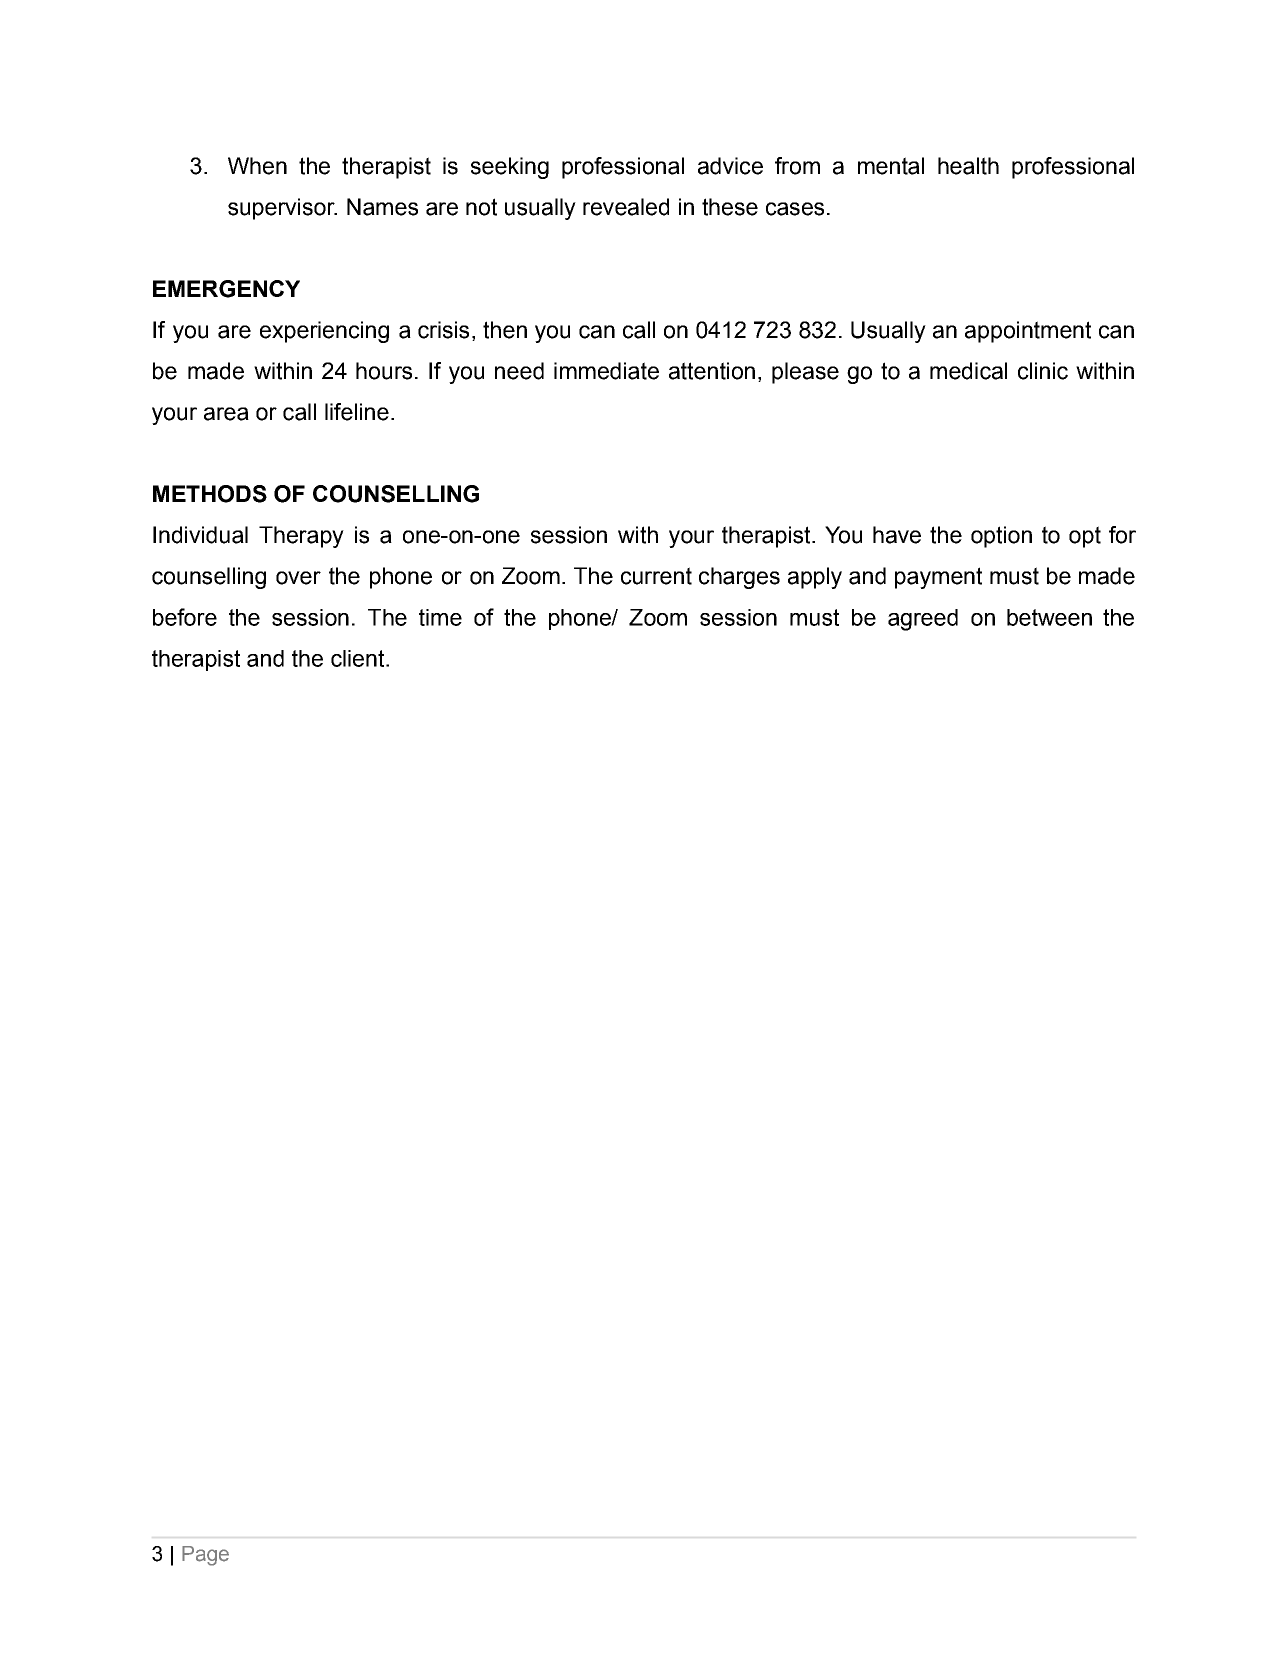 The height and width of the screenshot is (1667, 1288). I want to click on supervisor, so click(282, 209).
